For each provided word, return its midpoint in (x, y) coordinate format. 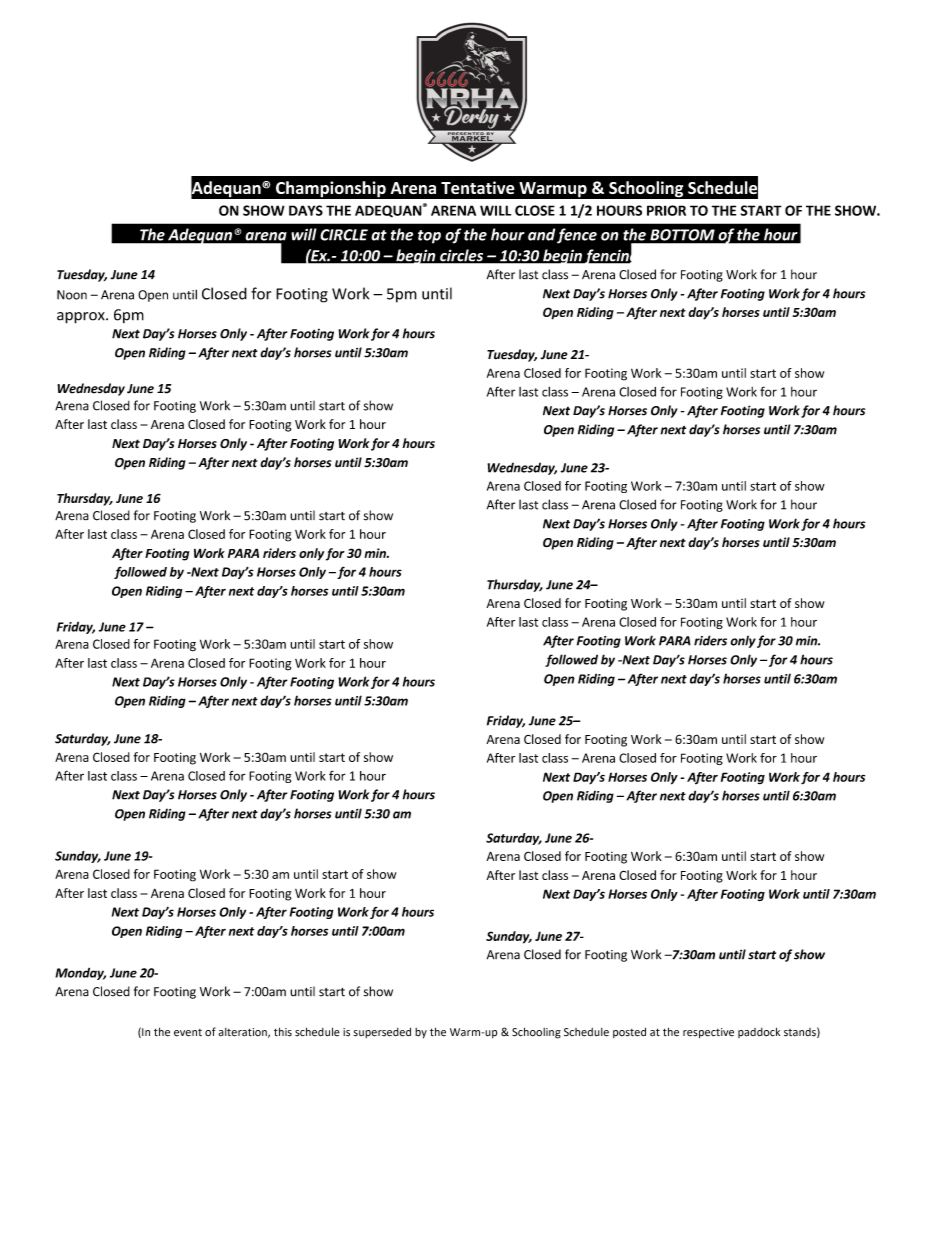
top (429, 237)
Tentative (478, 187)
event (188, 1033)
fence (577, 236)
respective (708, 1033)
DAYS (306, 210)
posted (629, 1032)
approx (82, 318)
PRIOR (666, 210)
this (283, 1032)
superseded (382, 1032)
